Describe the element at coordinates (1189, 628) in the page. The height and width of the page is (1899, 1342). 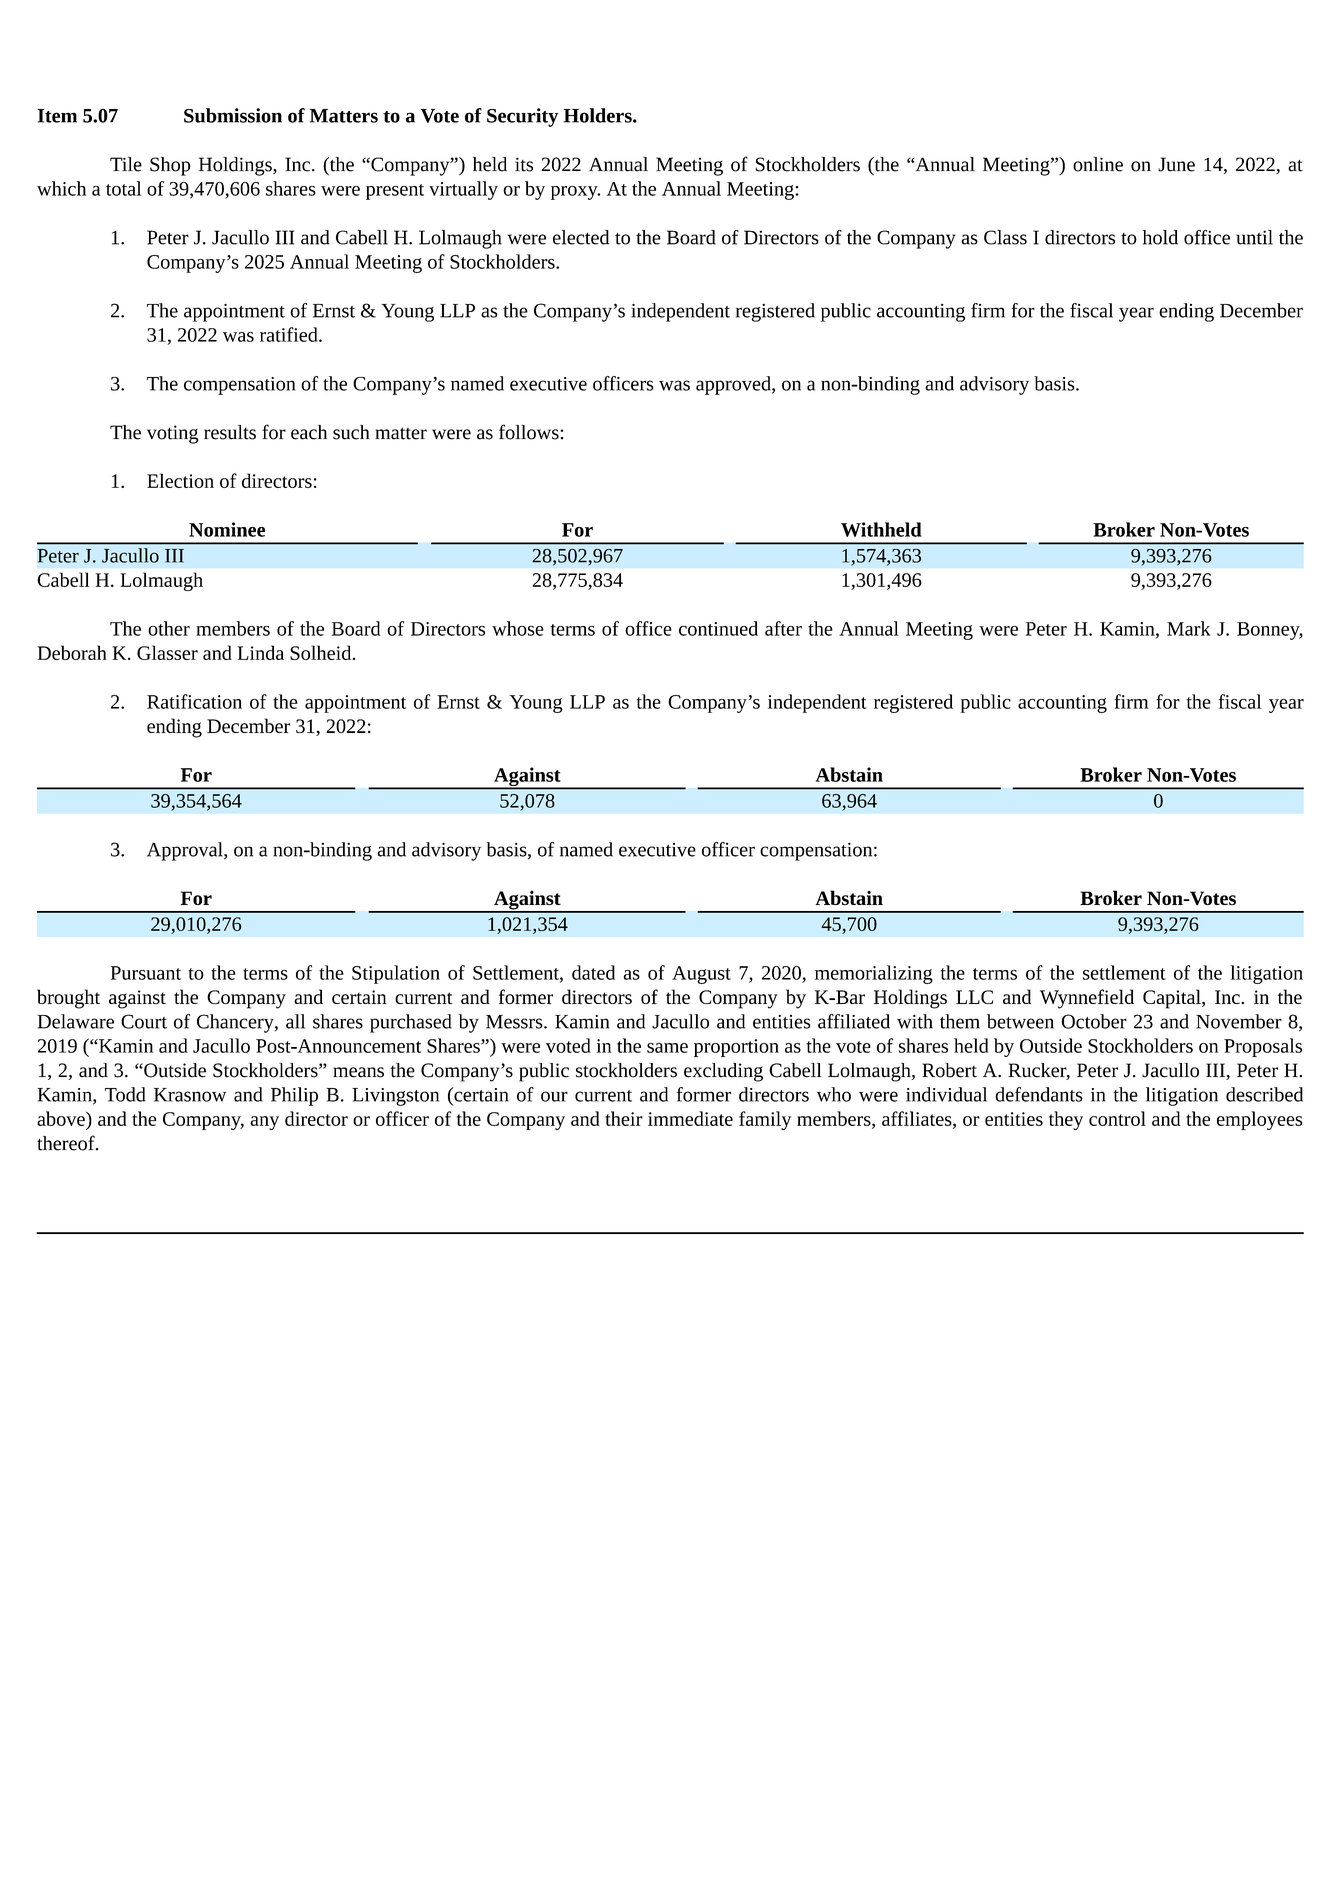
I see `Mark` at that location.
